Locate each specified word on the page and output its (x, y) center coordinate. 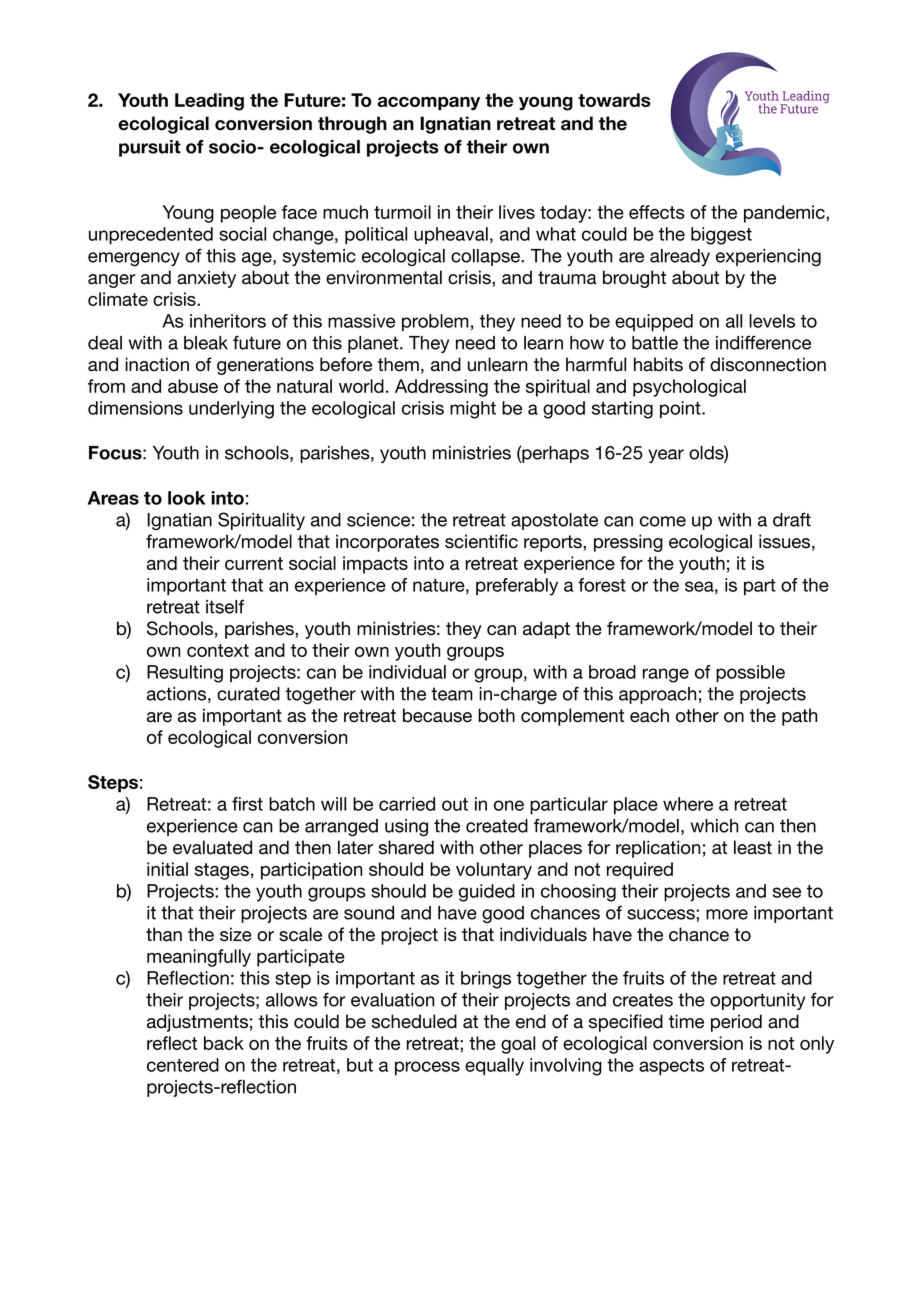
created (497, 826)
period (736, 1023)
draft (792, 519)
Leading (209, 102)
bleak (206, 343)
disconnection (768, 364)
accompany (429, 103)
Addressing (441, 388)
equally (494, 1067)
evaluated (212, 847)
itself (225, 607)
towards (614, 100)
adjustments (197, 1023)
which (714, 826)
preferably (517, 587)
